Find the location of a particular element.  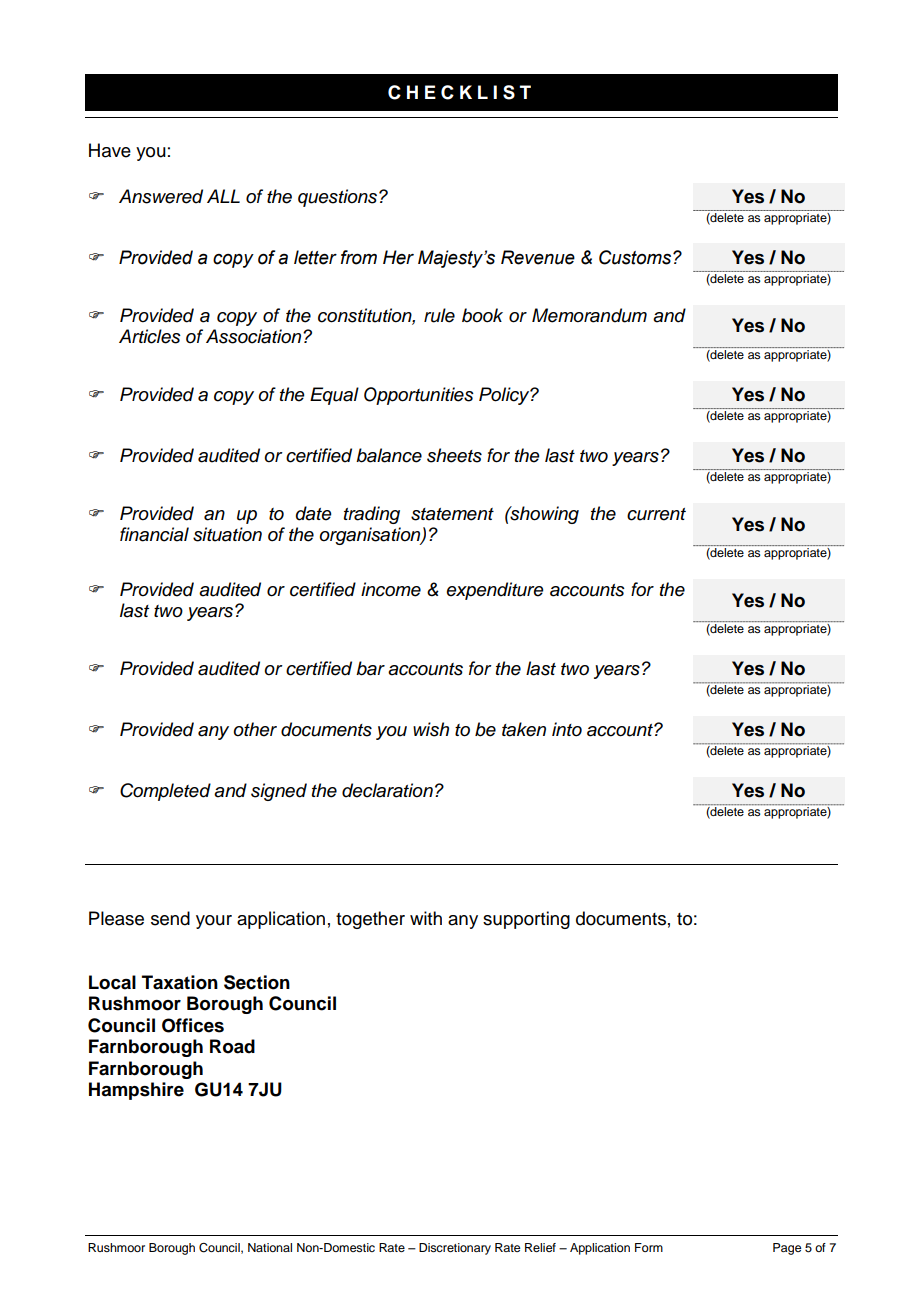

statement is located at coordinates (452, 514).
